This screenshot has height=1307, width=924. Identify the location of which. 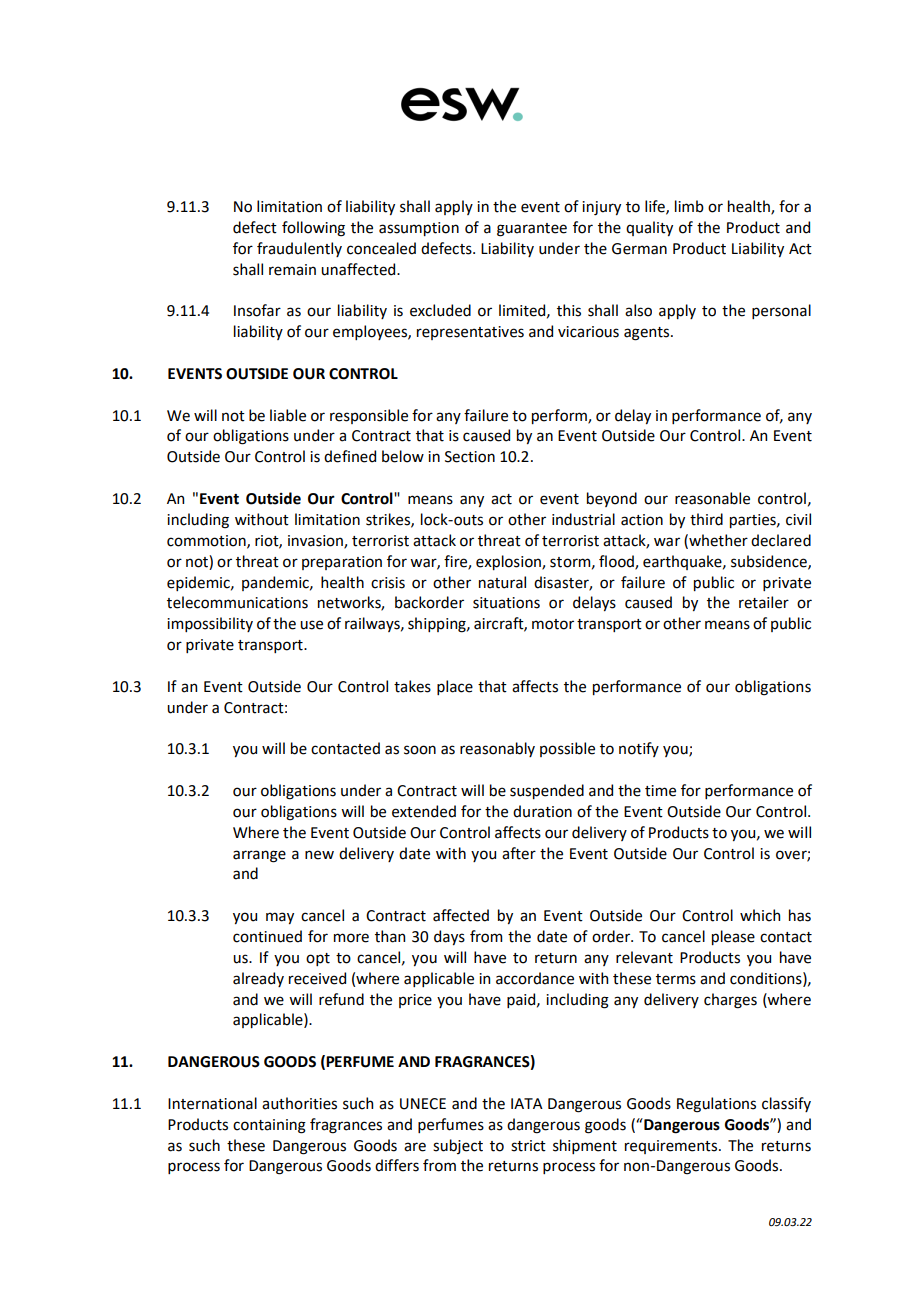
(760, 915).
